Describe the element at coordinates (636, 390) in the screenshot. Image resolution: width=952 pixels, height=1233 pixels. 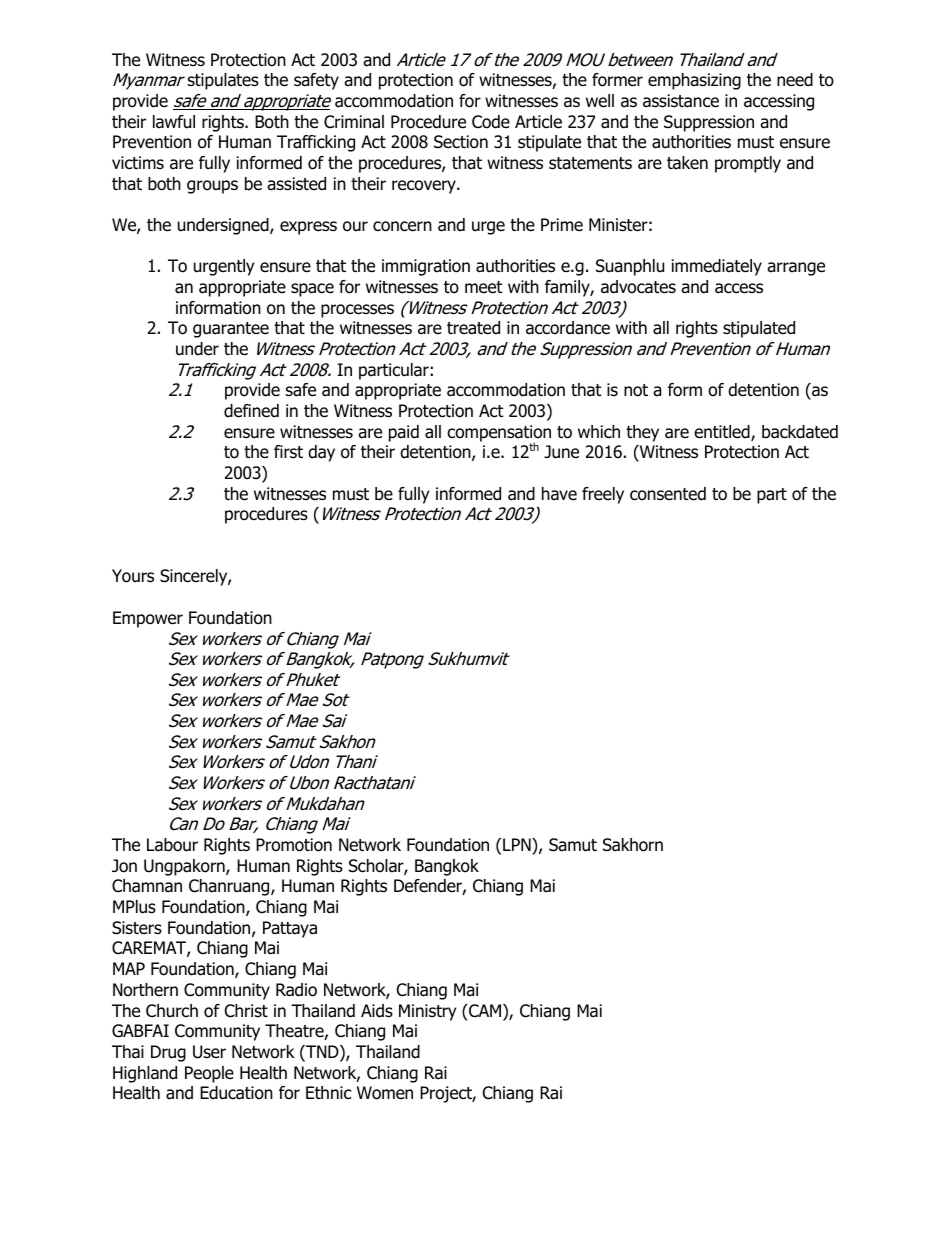
I see `not` at that location.
